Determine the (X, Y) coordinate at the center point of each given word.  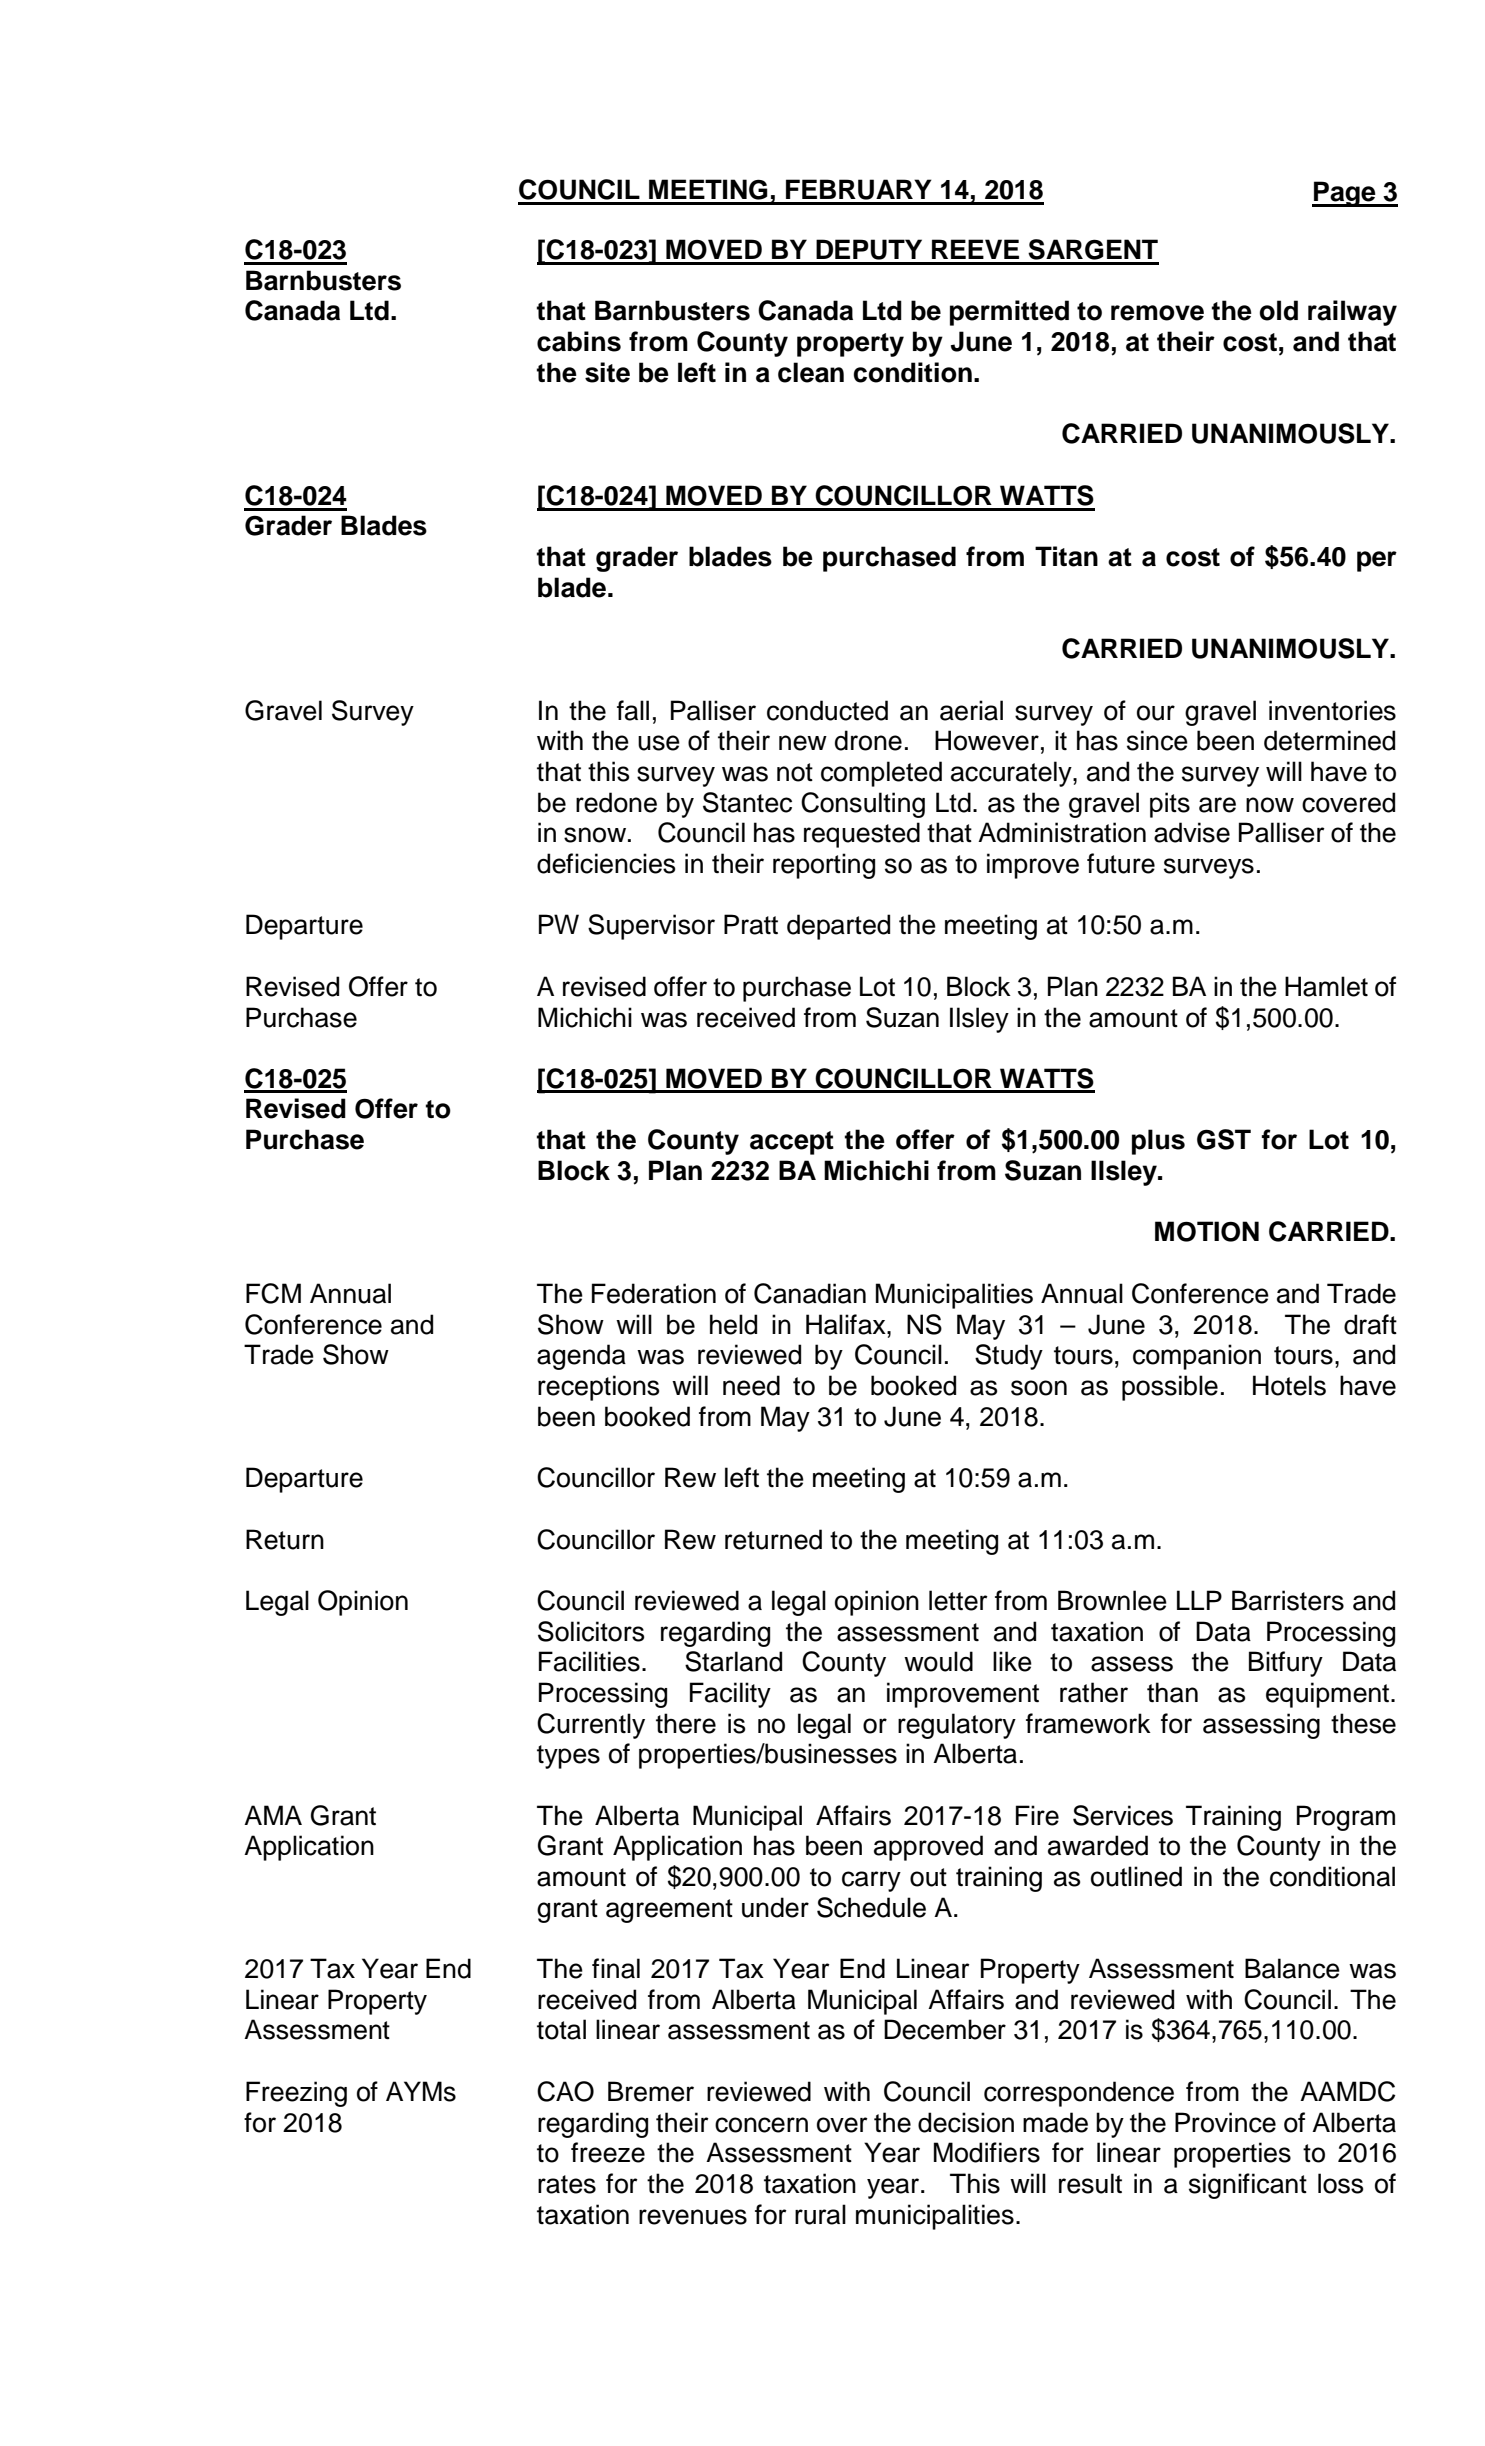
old (1279, 310)
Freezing (296, 2094)
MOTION (1207, 1231)
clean (811, 372)
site (607, 372)
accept (792, 1143)
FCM (273, 1293)
